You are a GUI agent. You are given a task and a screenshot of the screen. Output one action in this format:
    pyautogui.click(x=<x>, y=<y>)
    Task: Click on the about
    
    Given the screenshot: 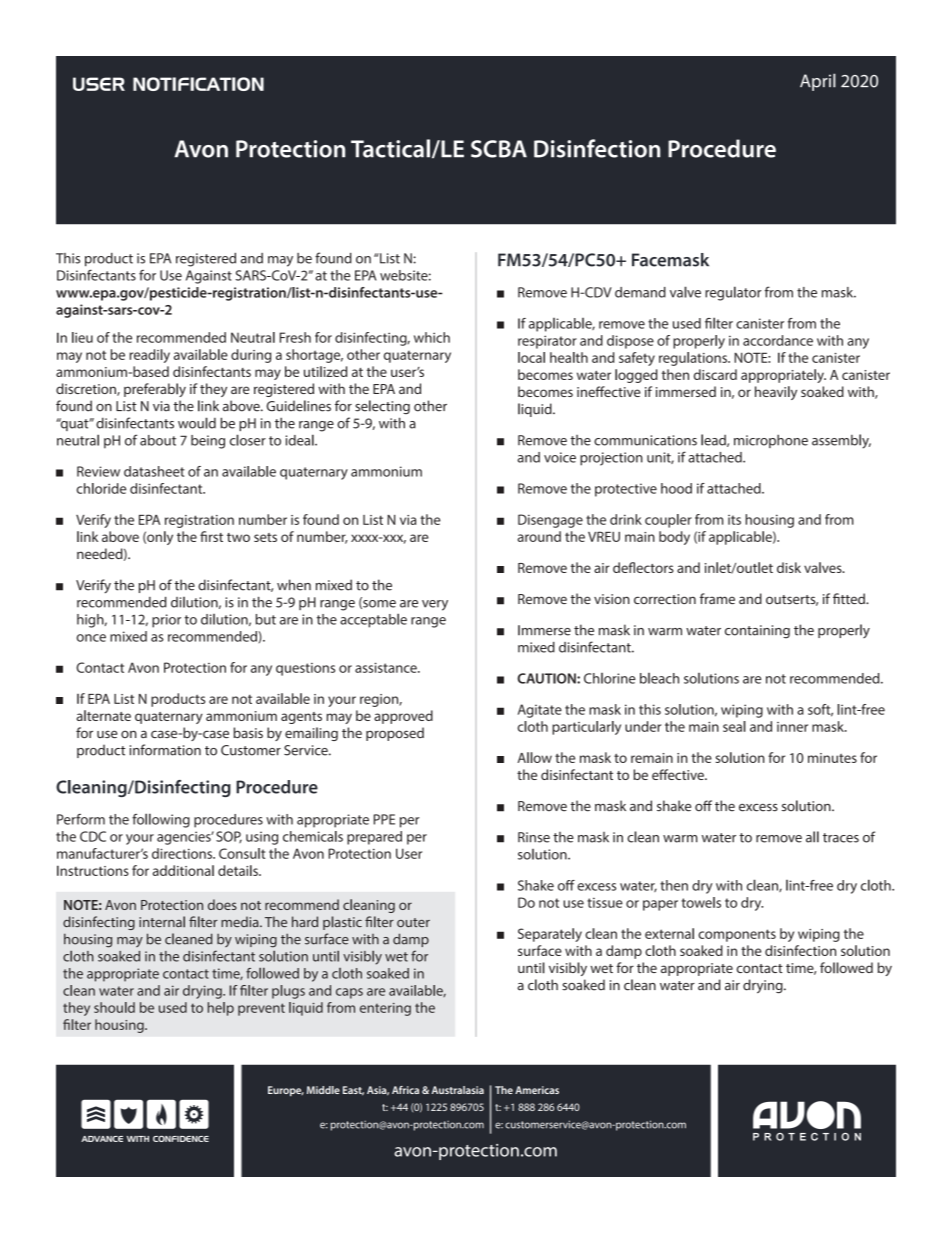 What is the action you would take?
    pyautogui.click(x=158, y=440)
